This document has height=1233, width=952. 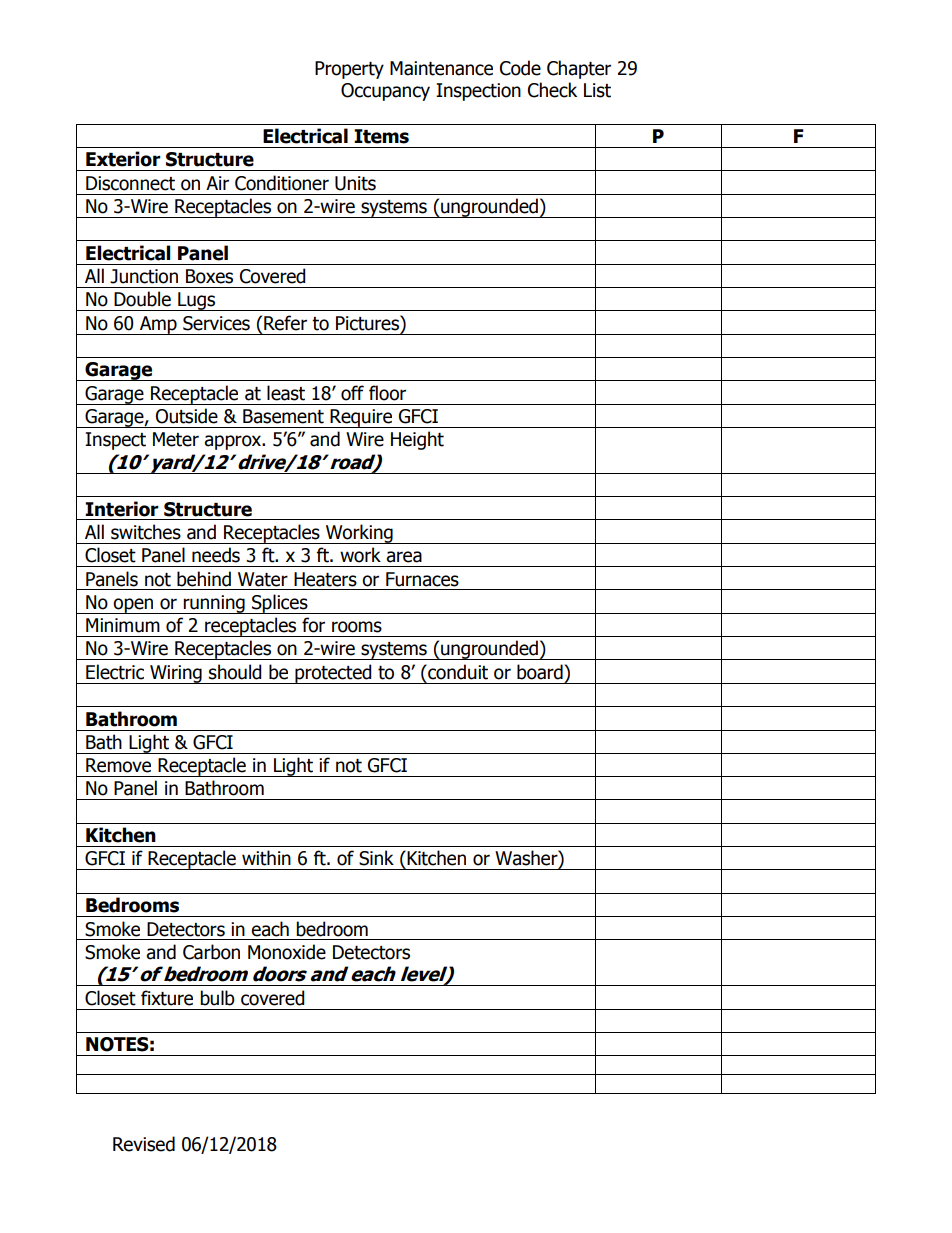 I want to click on Property, so click(x=349, y=70).
